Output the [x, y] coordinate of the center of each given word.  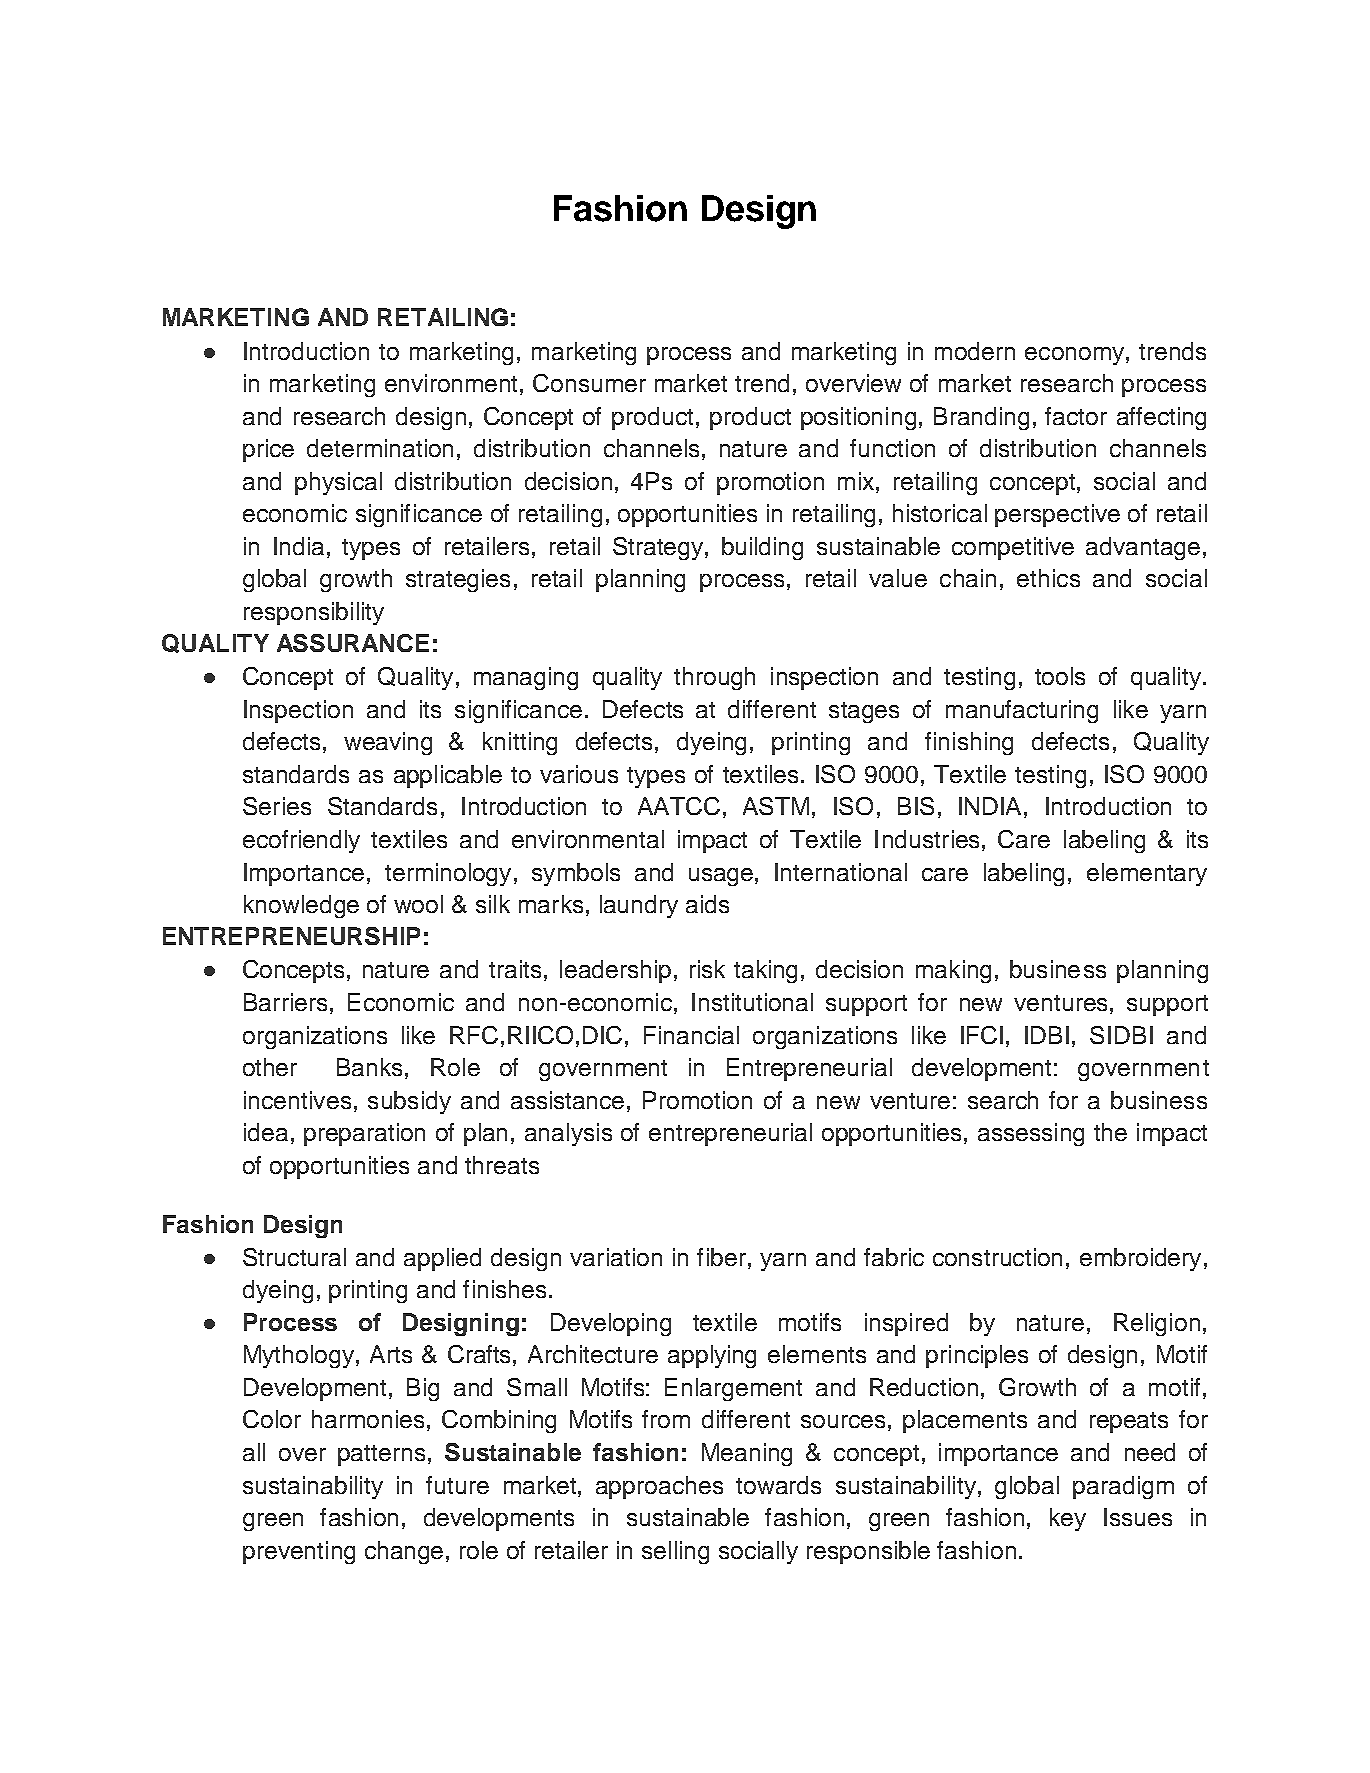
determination [380, 448]
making [953, 971]
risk [707, 969]
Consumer [589, 383]
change [404, 1552]
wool [418, 904]
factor [1076, 416]
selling [675, 1552]
